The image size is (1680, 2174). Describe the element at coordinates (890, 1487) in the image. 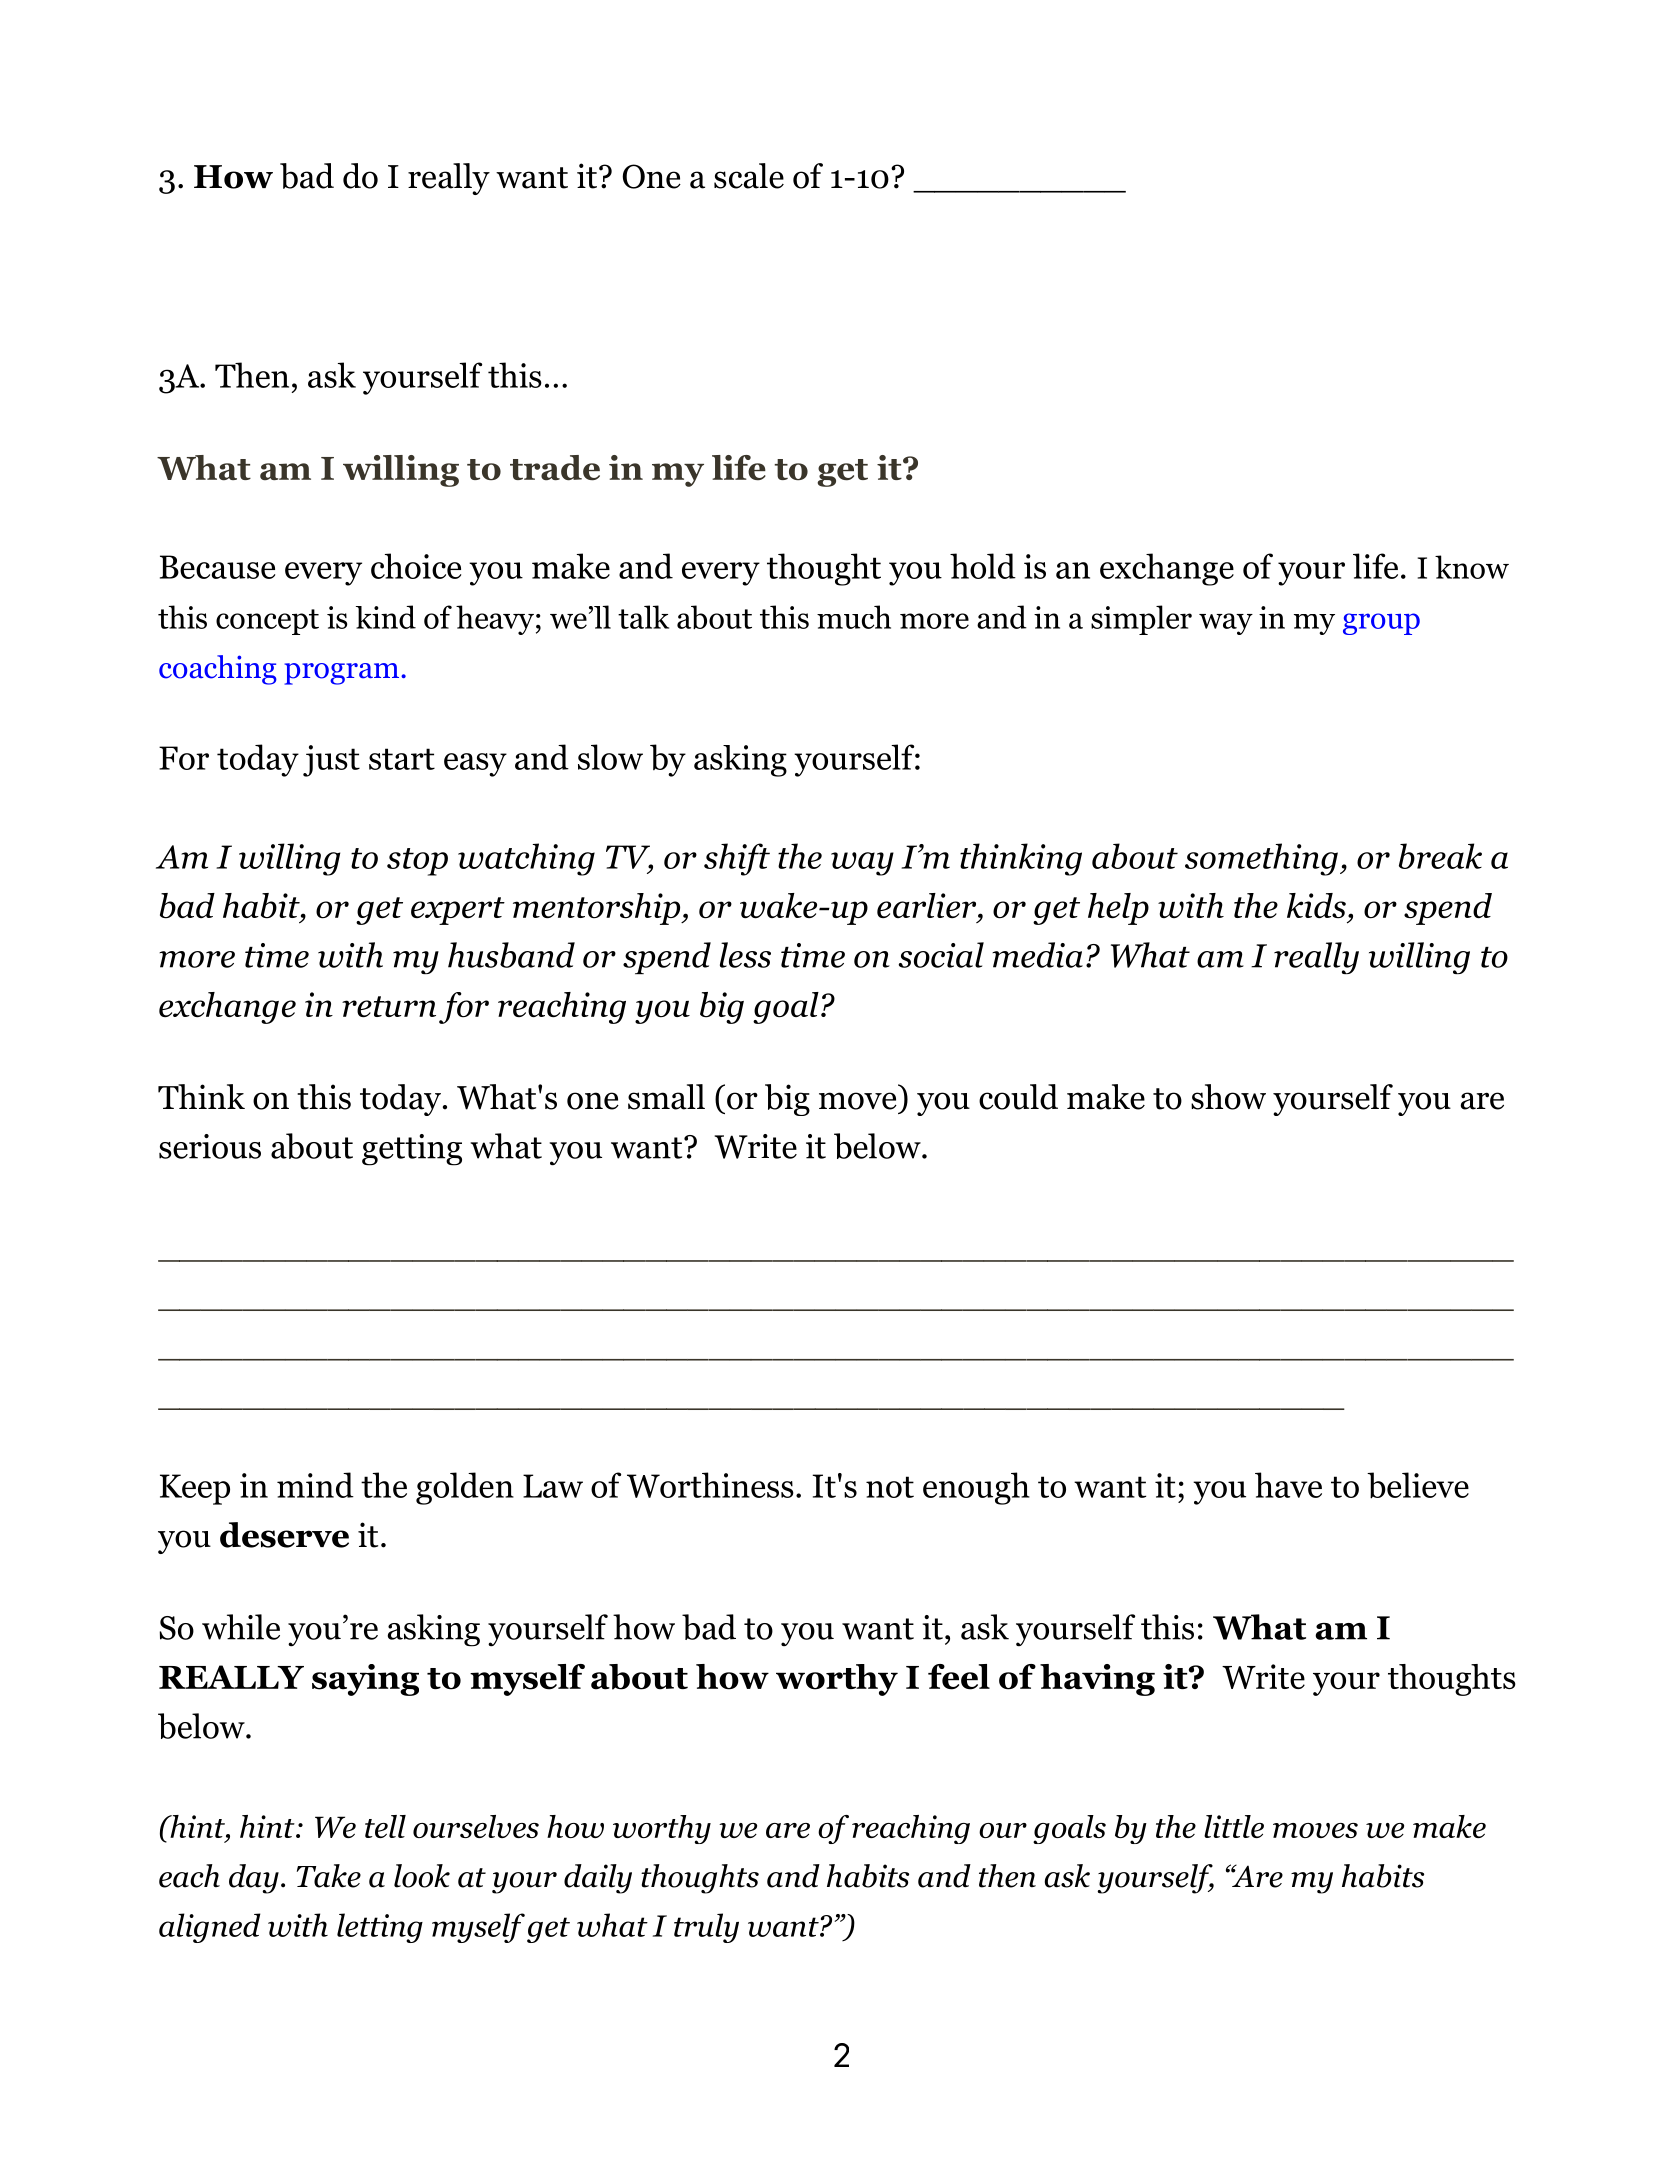

I see `not` at that location.
